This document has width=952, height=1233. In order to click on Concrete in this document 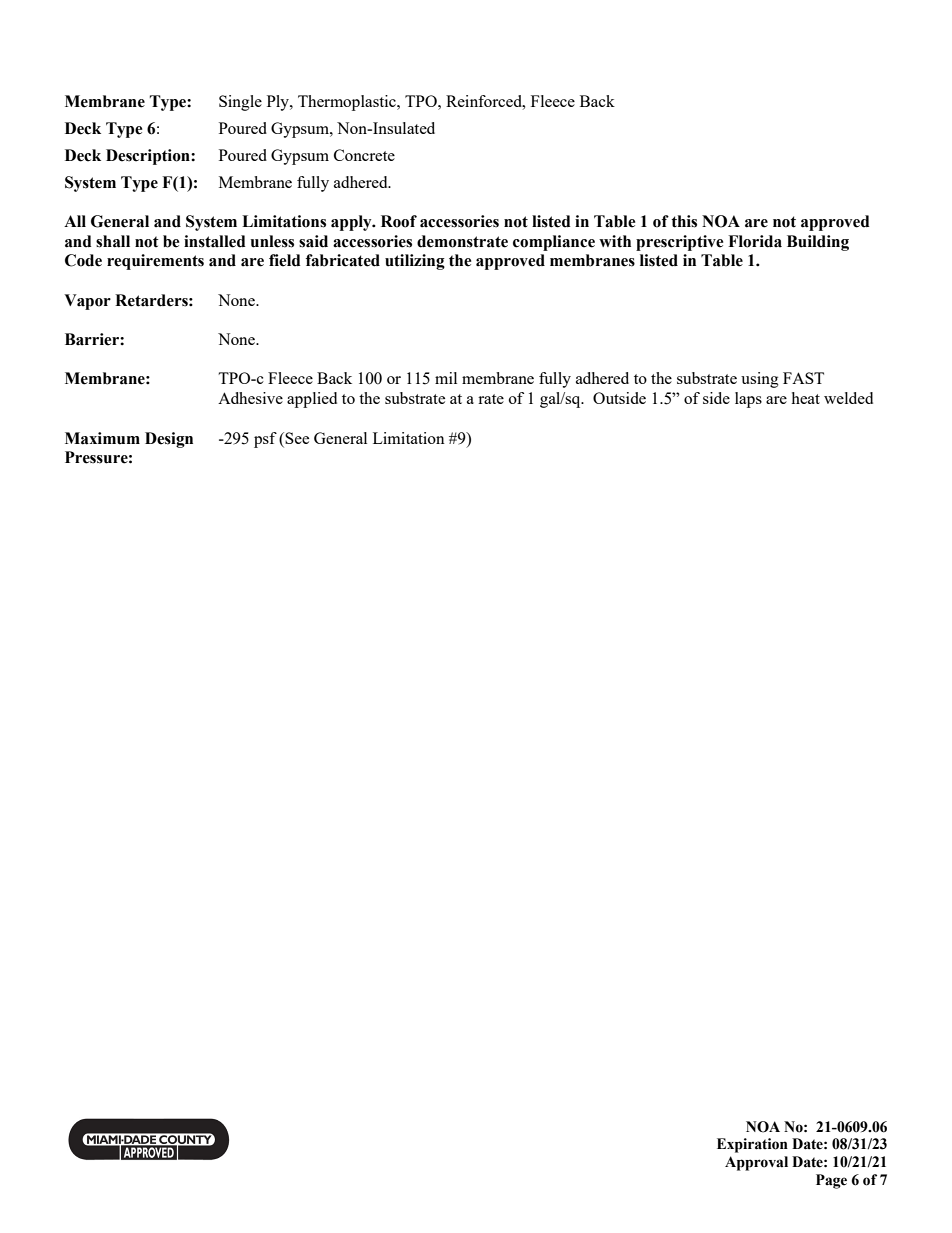, I will do `click(364, 155)`.
